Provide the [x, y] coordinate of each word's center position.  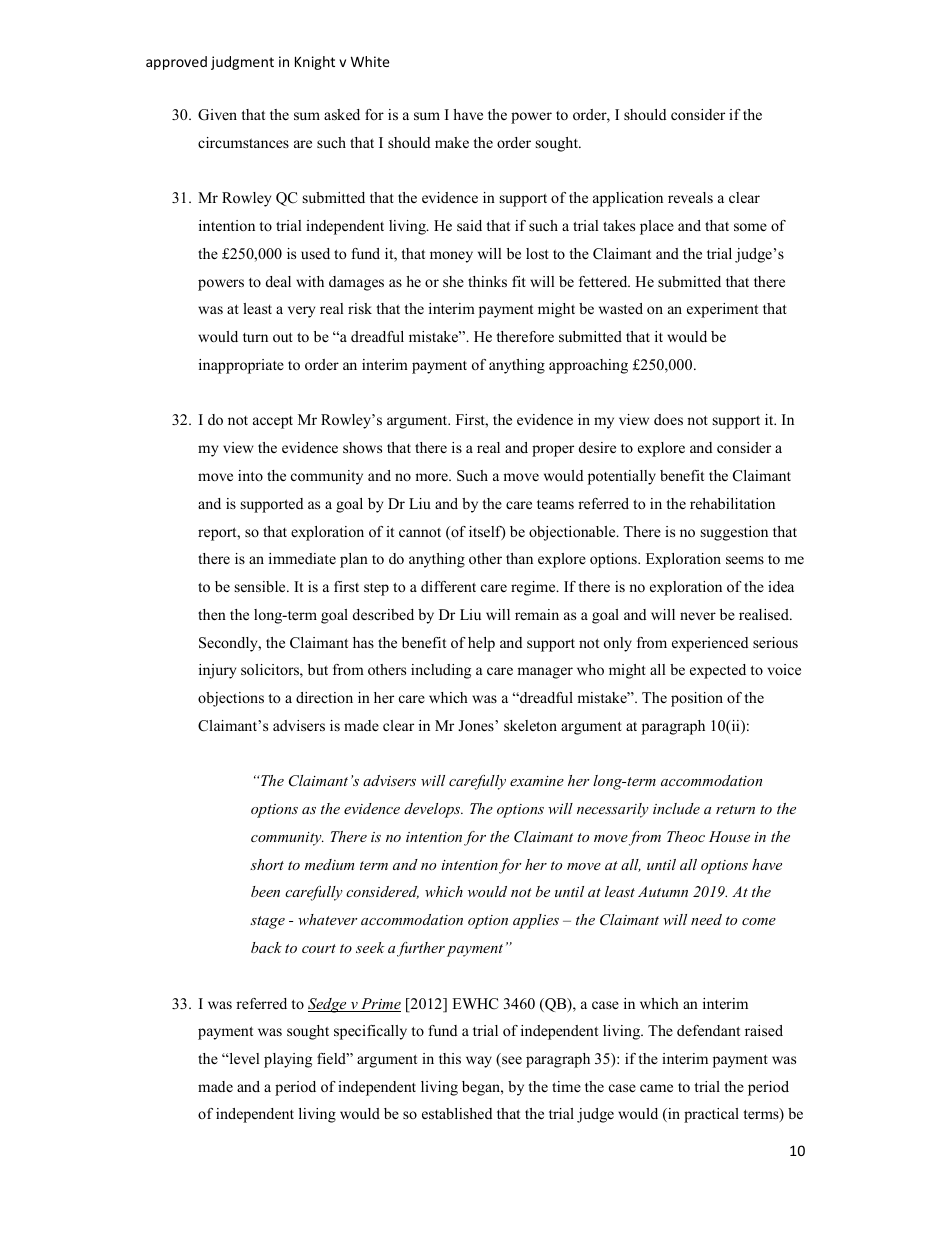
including [441, 671]
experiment [722, 310]
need [706, 919]
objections [231, 699]
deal [278, 281]
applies [536, 921]
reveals [690, 197]
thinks [487, 281]
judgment [242, 63]
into [250, 475]
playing [288, 1060]
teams [555, 504]
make [452, 142]
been [265, 891]
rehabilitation [732, 503]
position [697, 699]
